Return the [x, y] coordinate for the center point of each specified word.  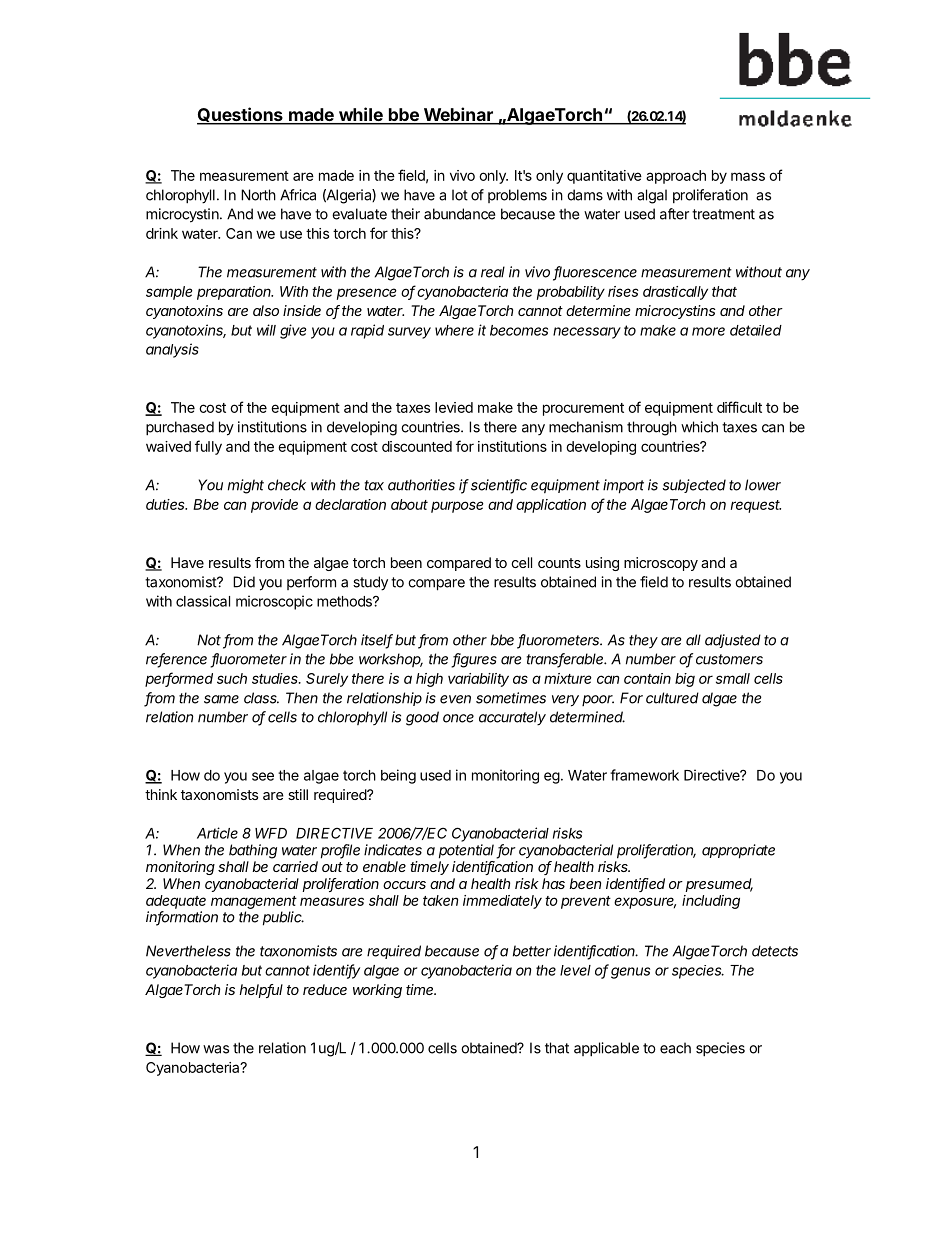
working [377, 991]
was [216, 1049]
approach [676, 177]
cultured [672, 698]
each [675, 1048]
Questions [241, 115]
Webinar [458, 115]
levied [454, 407]
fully [208, 447]
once [458, 718]
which [699, 427]
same [221, 699]
